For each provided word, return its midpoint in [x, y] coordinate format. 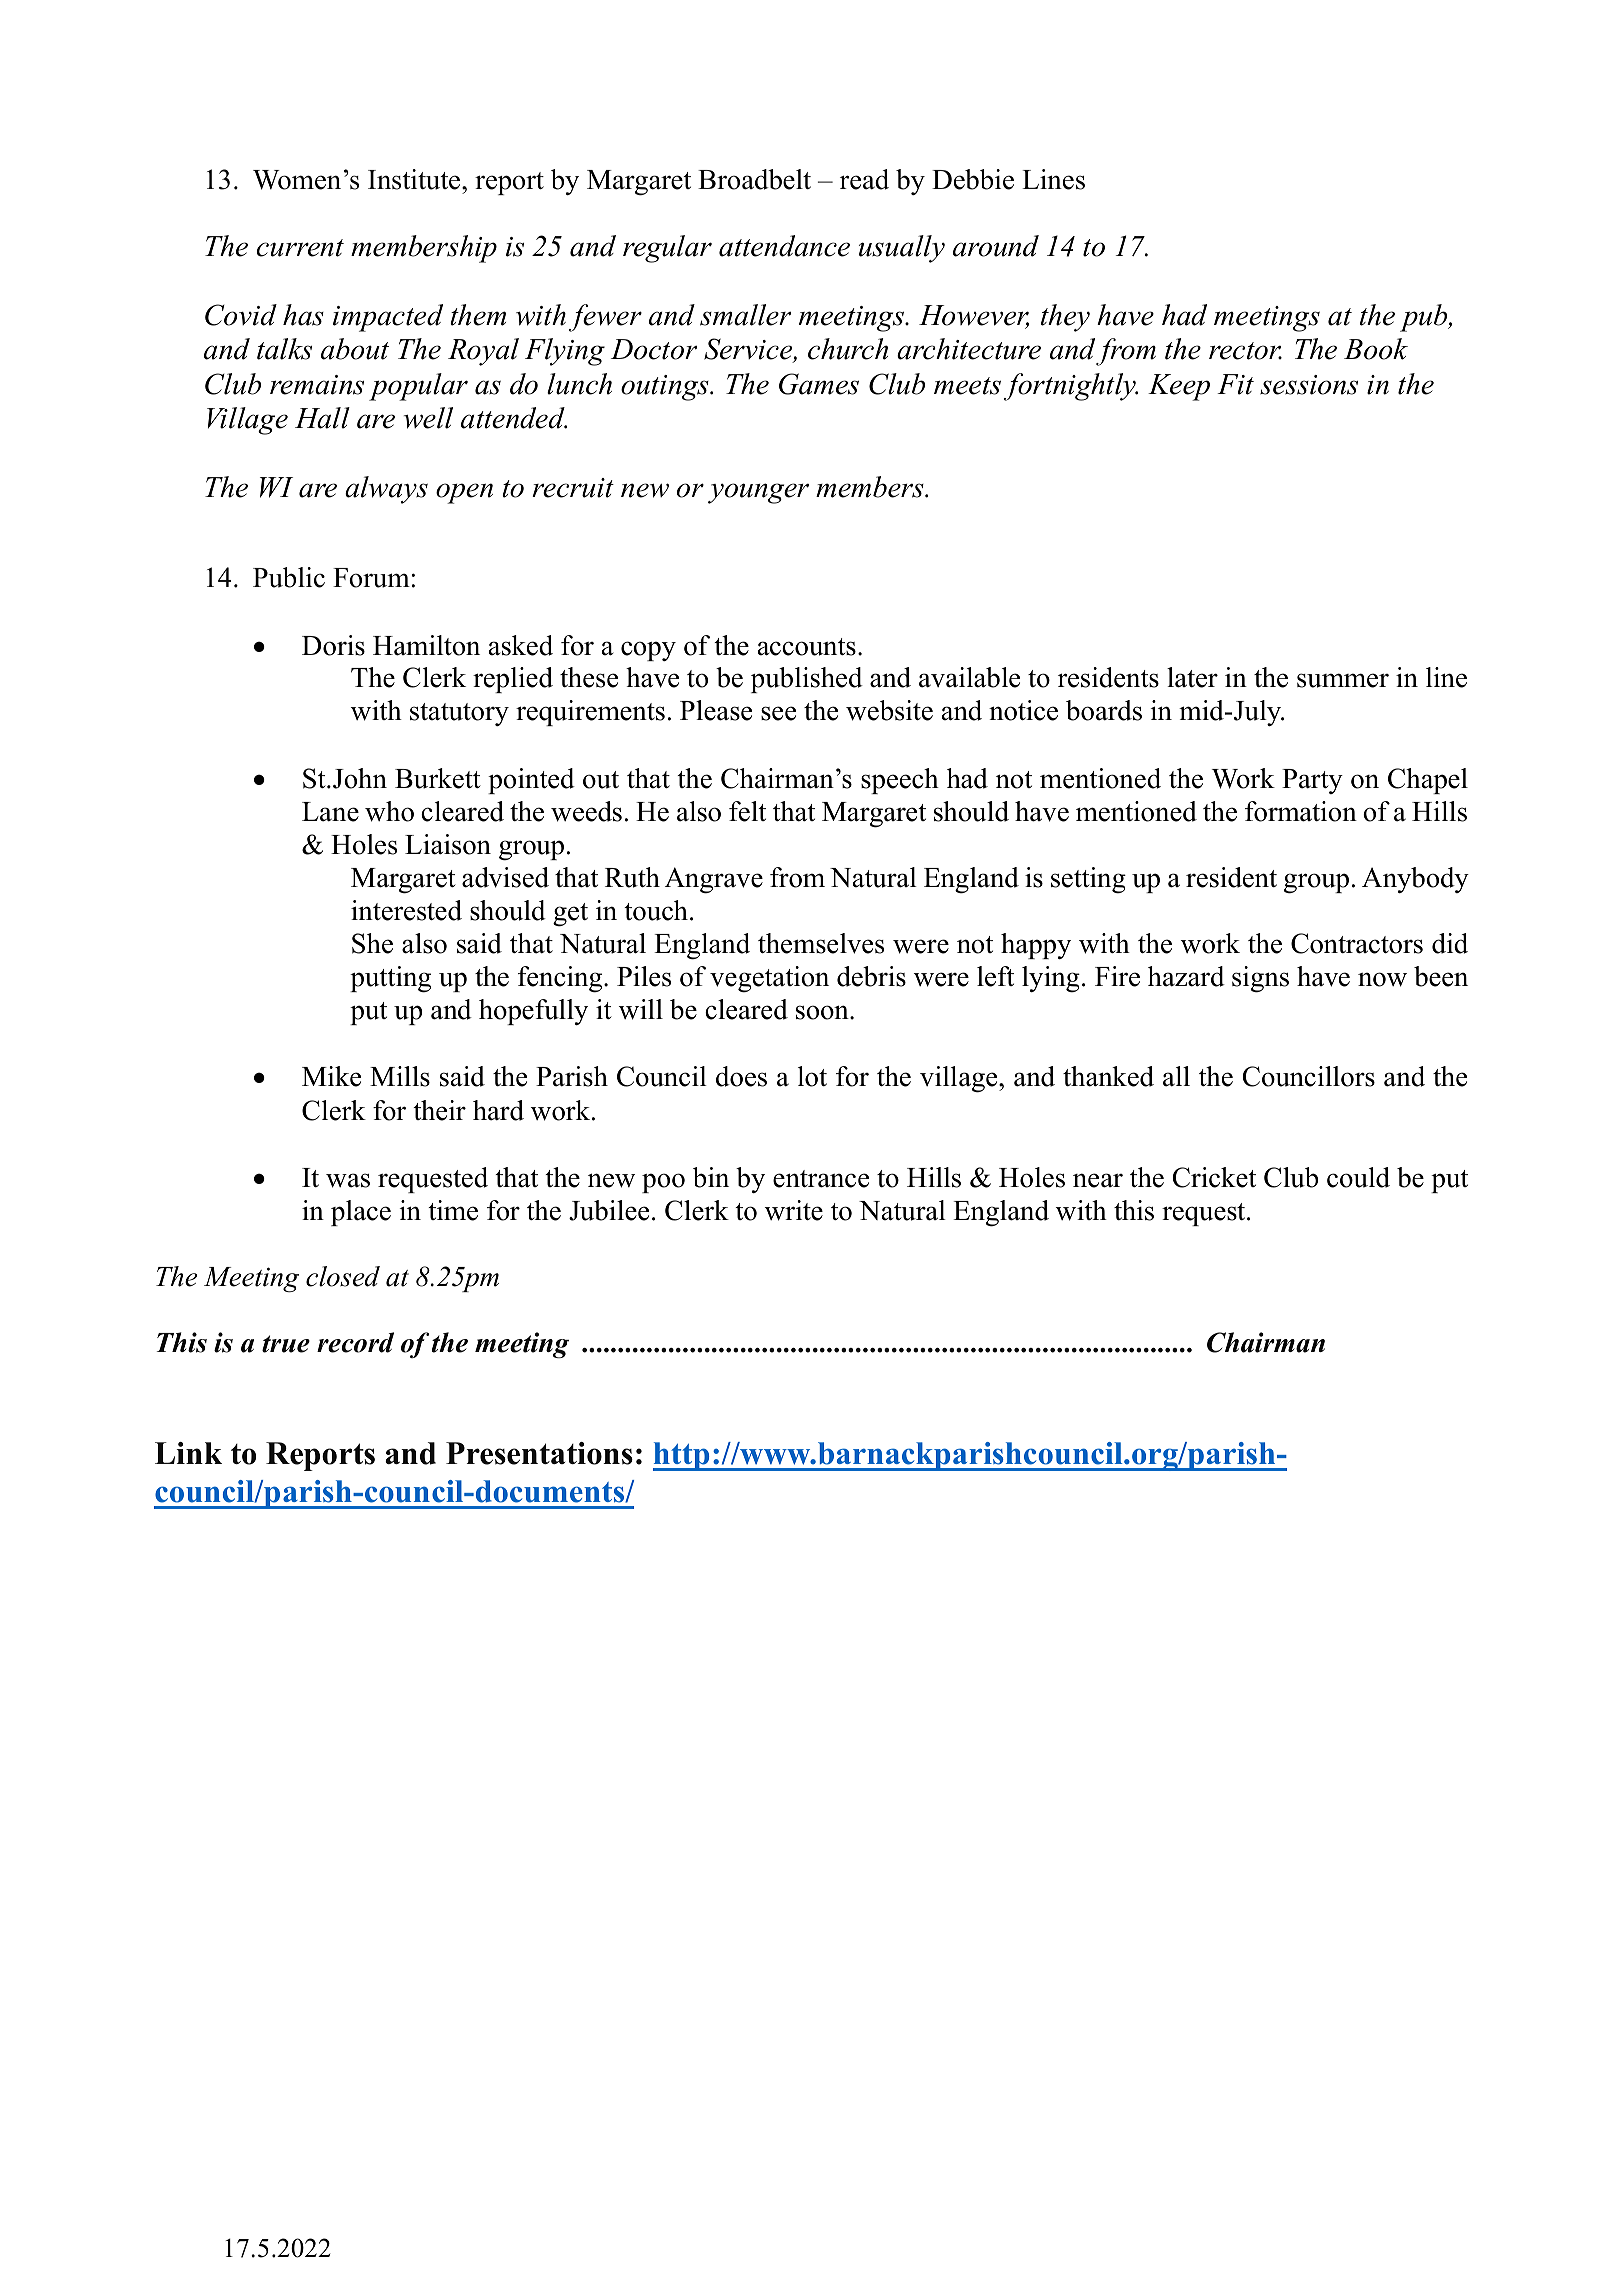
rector [1245, 351]
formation [1301, 811]
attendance [784, 246]
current [300, 248]
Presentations [539, 1453]
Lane [330, 812]
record [355, 1342]
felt [747, 811]
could [1358, 1177]
